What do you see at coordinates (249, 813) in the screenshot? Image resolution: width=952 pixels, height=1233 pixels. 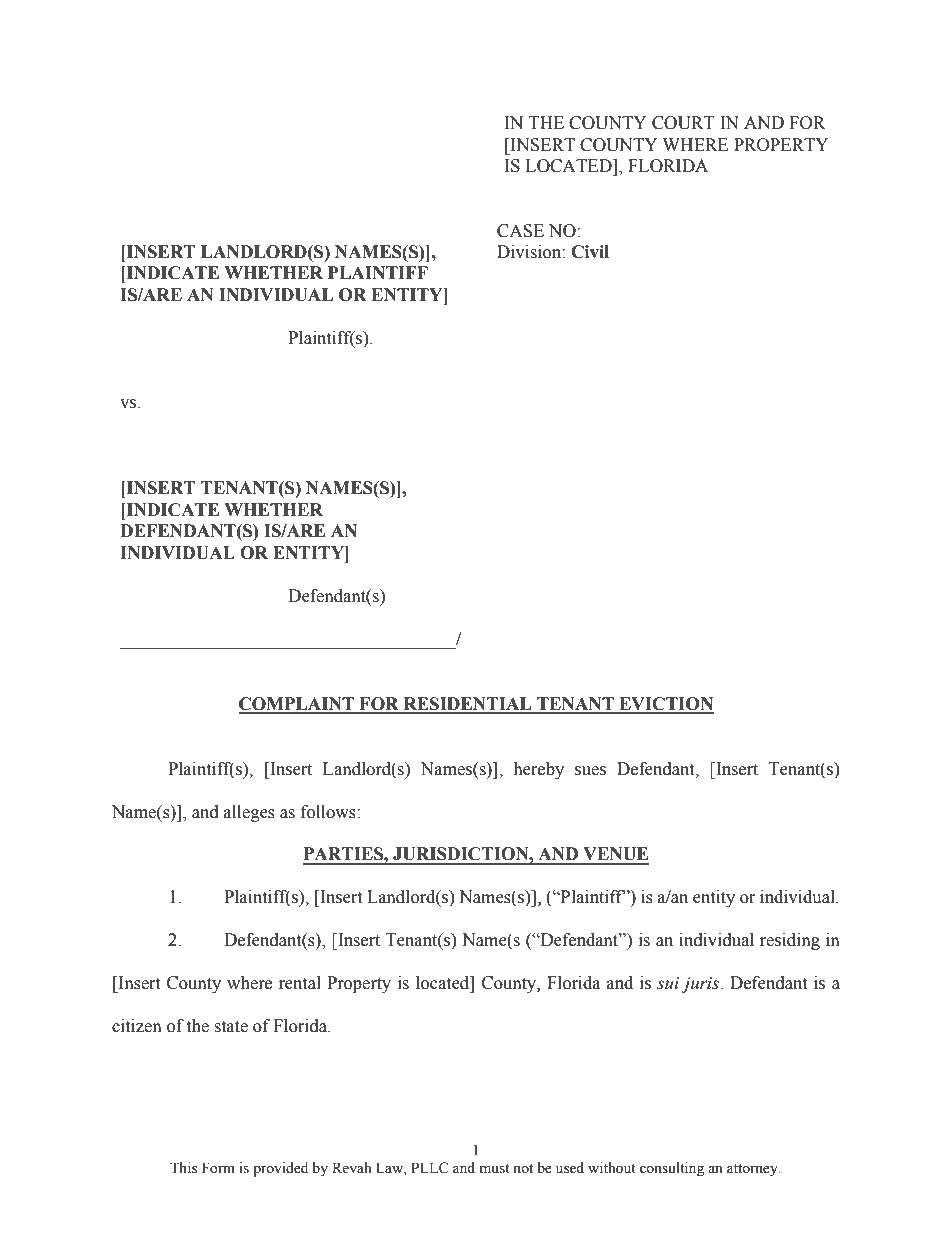 I see `alleges` at bounding box center [249, 813].
